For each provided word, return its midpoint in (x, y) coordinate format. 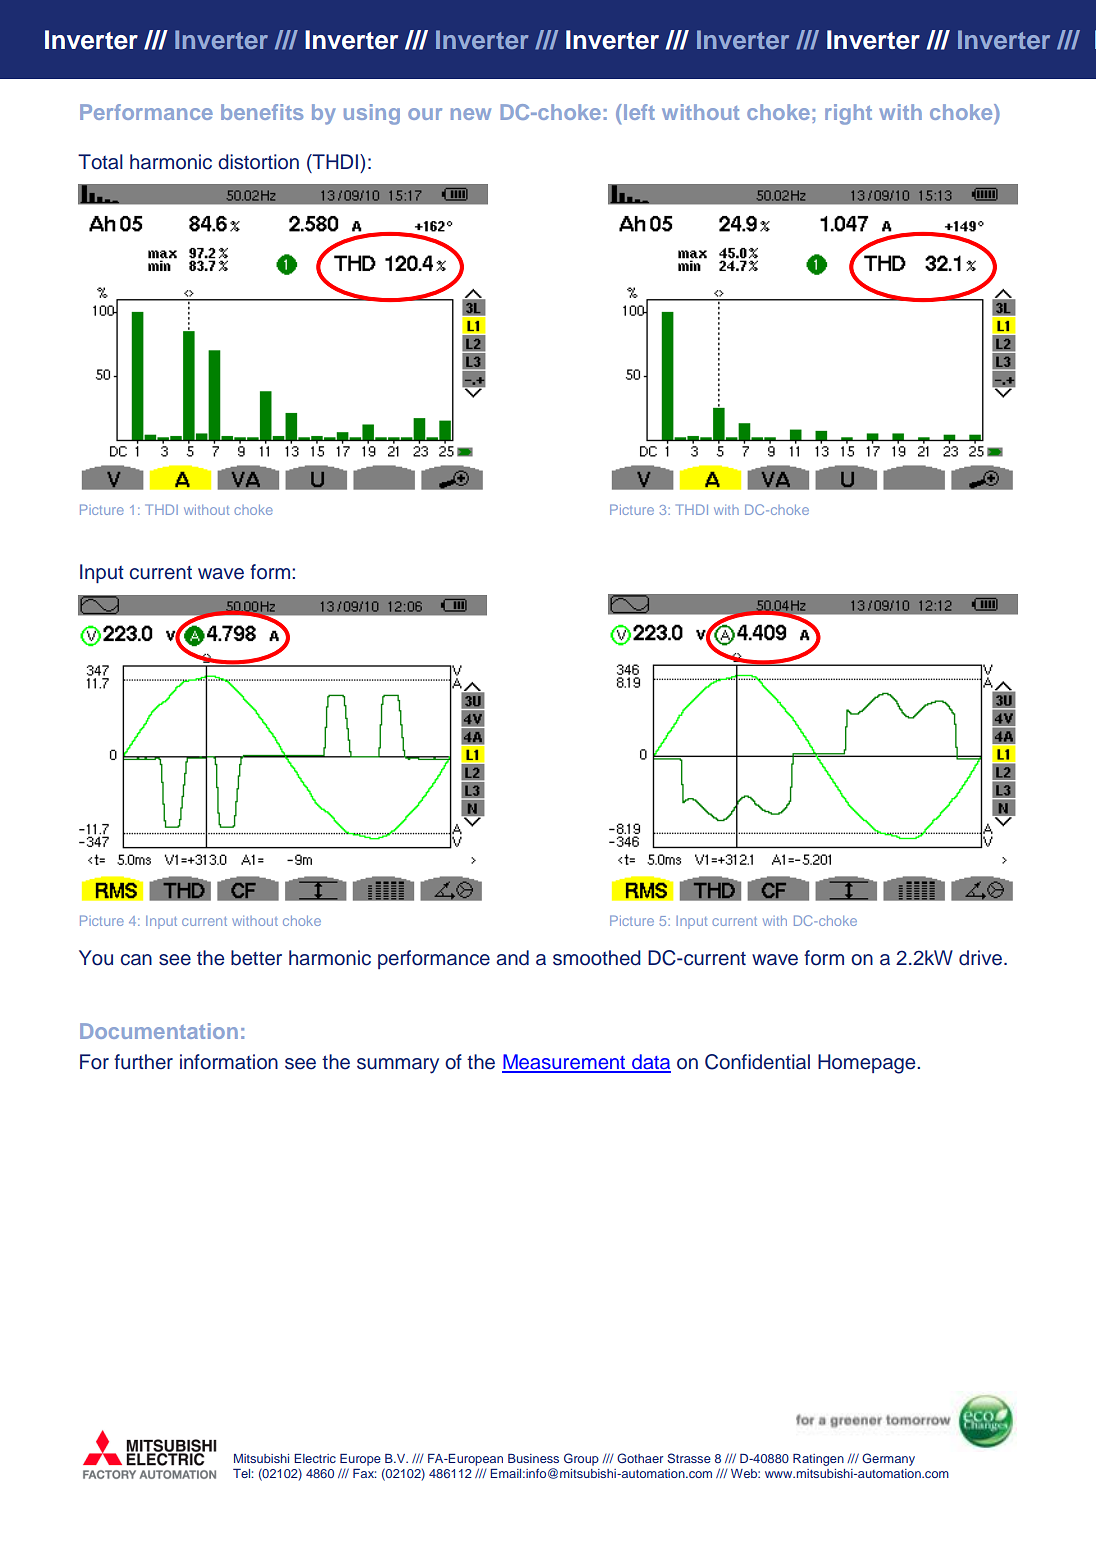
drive (980, 958)
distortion (258, 162)
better (256, 958)
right (848, 114)
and (512, 958)
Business (533, 1458)
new (471, 114)
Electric (315, 1458)
